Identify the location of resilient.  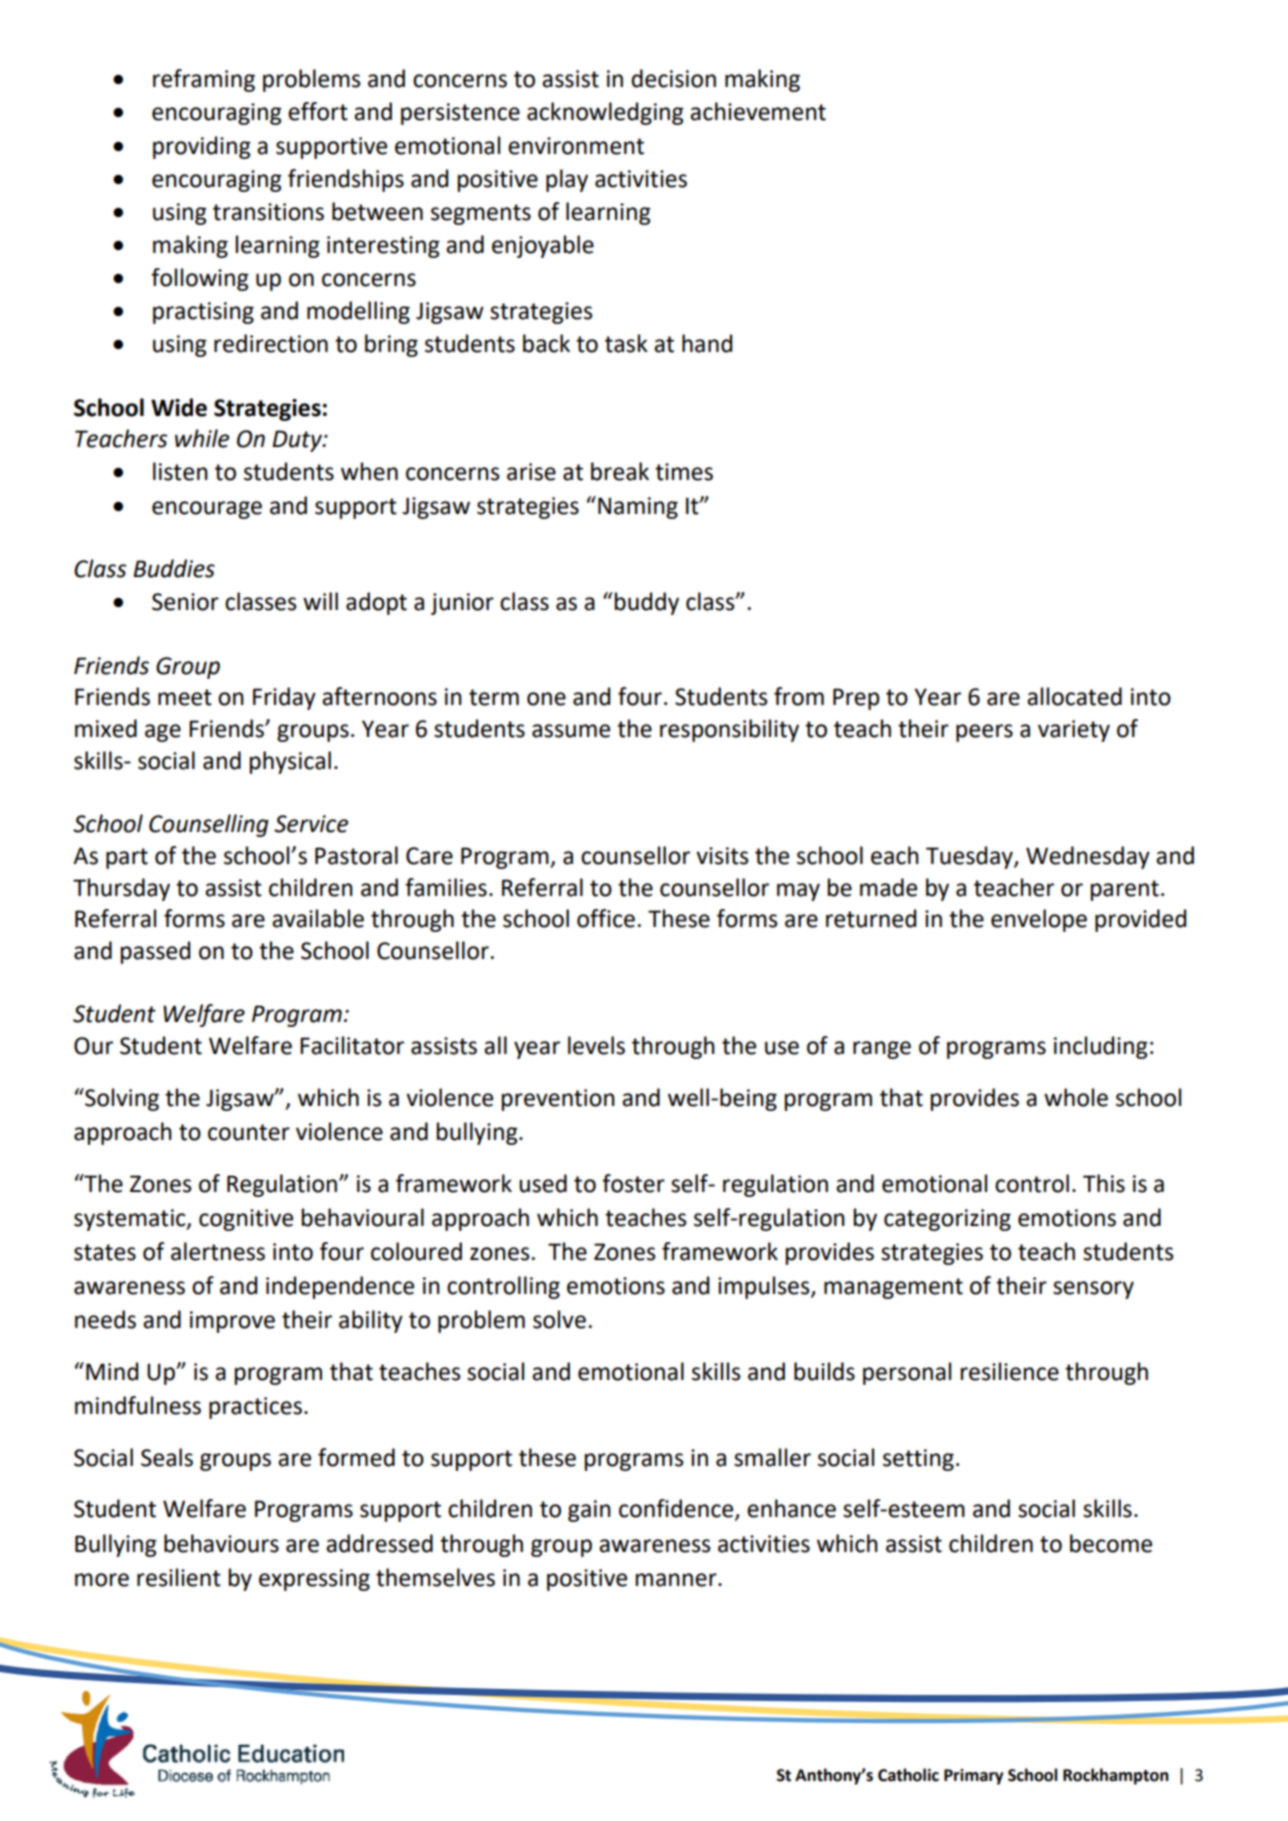
(179, 1577).
